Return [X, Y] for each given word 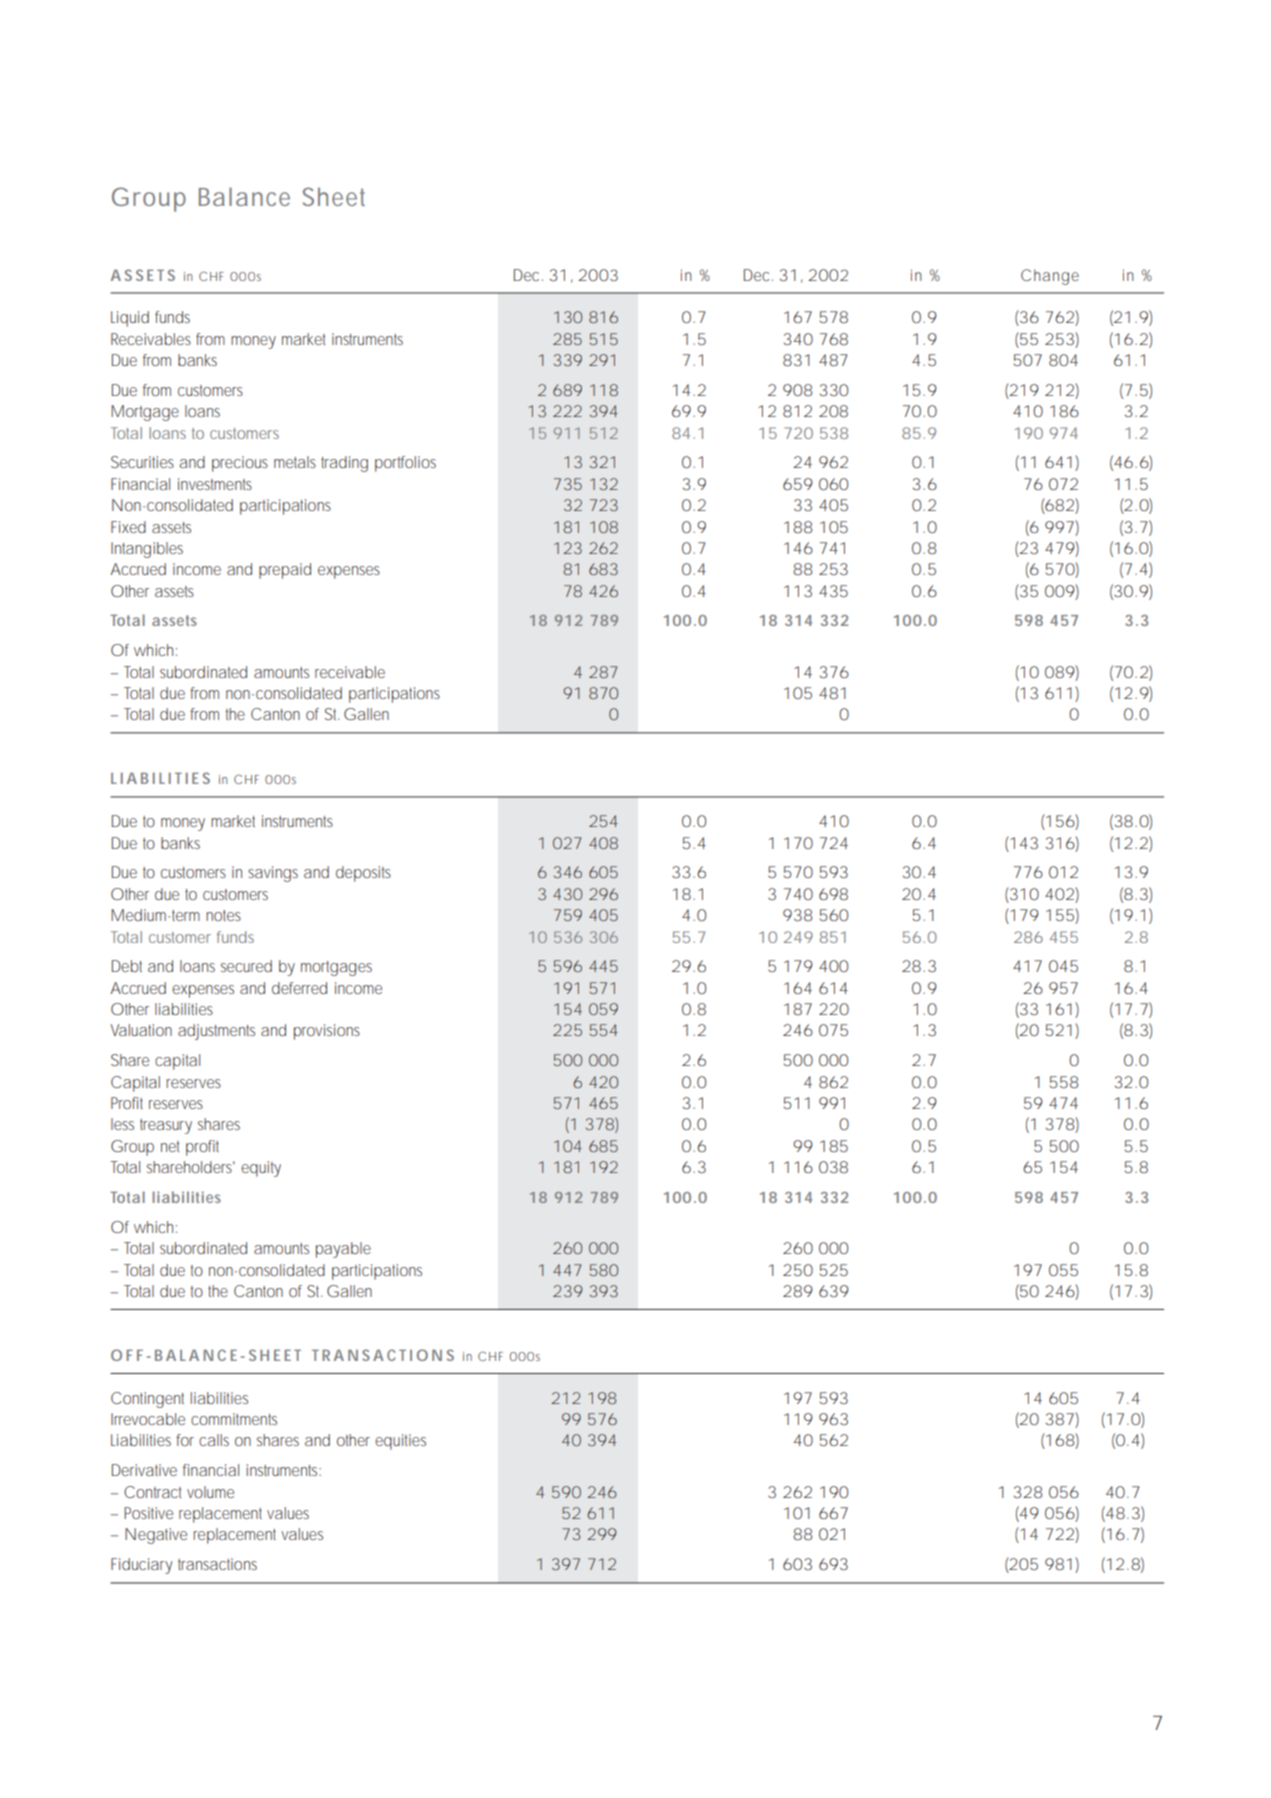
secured [246, 966]
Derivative [144, 1470]
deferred [299, 988]
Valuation [141, 1030]
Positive [148, 1513]
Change [1050, 277]
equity [261, 1169]
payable [343, 1250]
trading [344, 464]
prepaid [285, 571]
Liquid [130, 319]
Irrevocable [148, 1419]
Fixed [128, 527]
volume [210, 1492]
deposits [363, 874]
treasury [166, 1126]
